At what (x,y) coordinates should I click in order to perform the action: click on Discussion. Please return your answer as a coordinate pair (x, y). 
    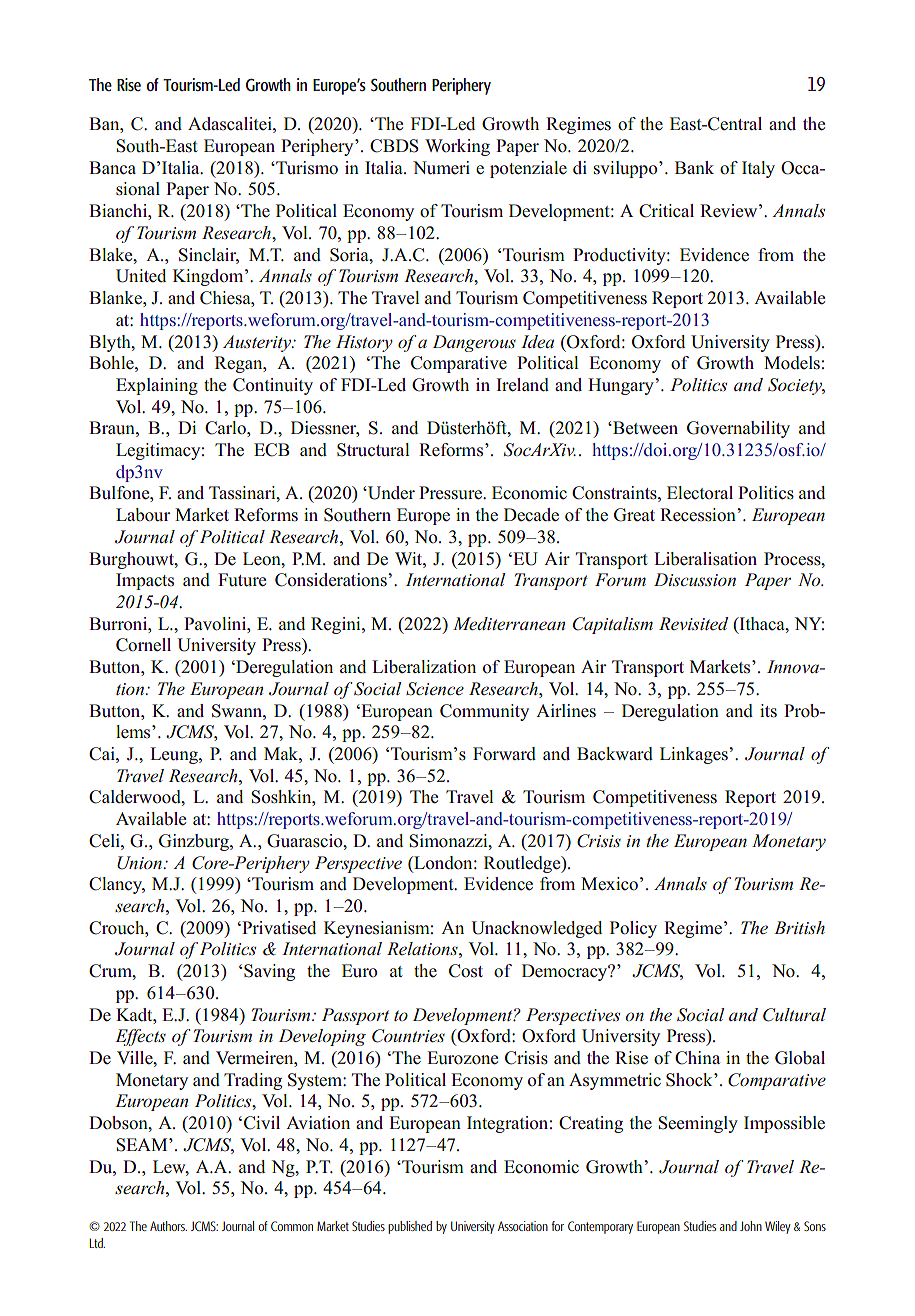
    Looking at the image, I should click on (695, 579).
